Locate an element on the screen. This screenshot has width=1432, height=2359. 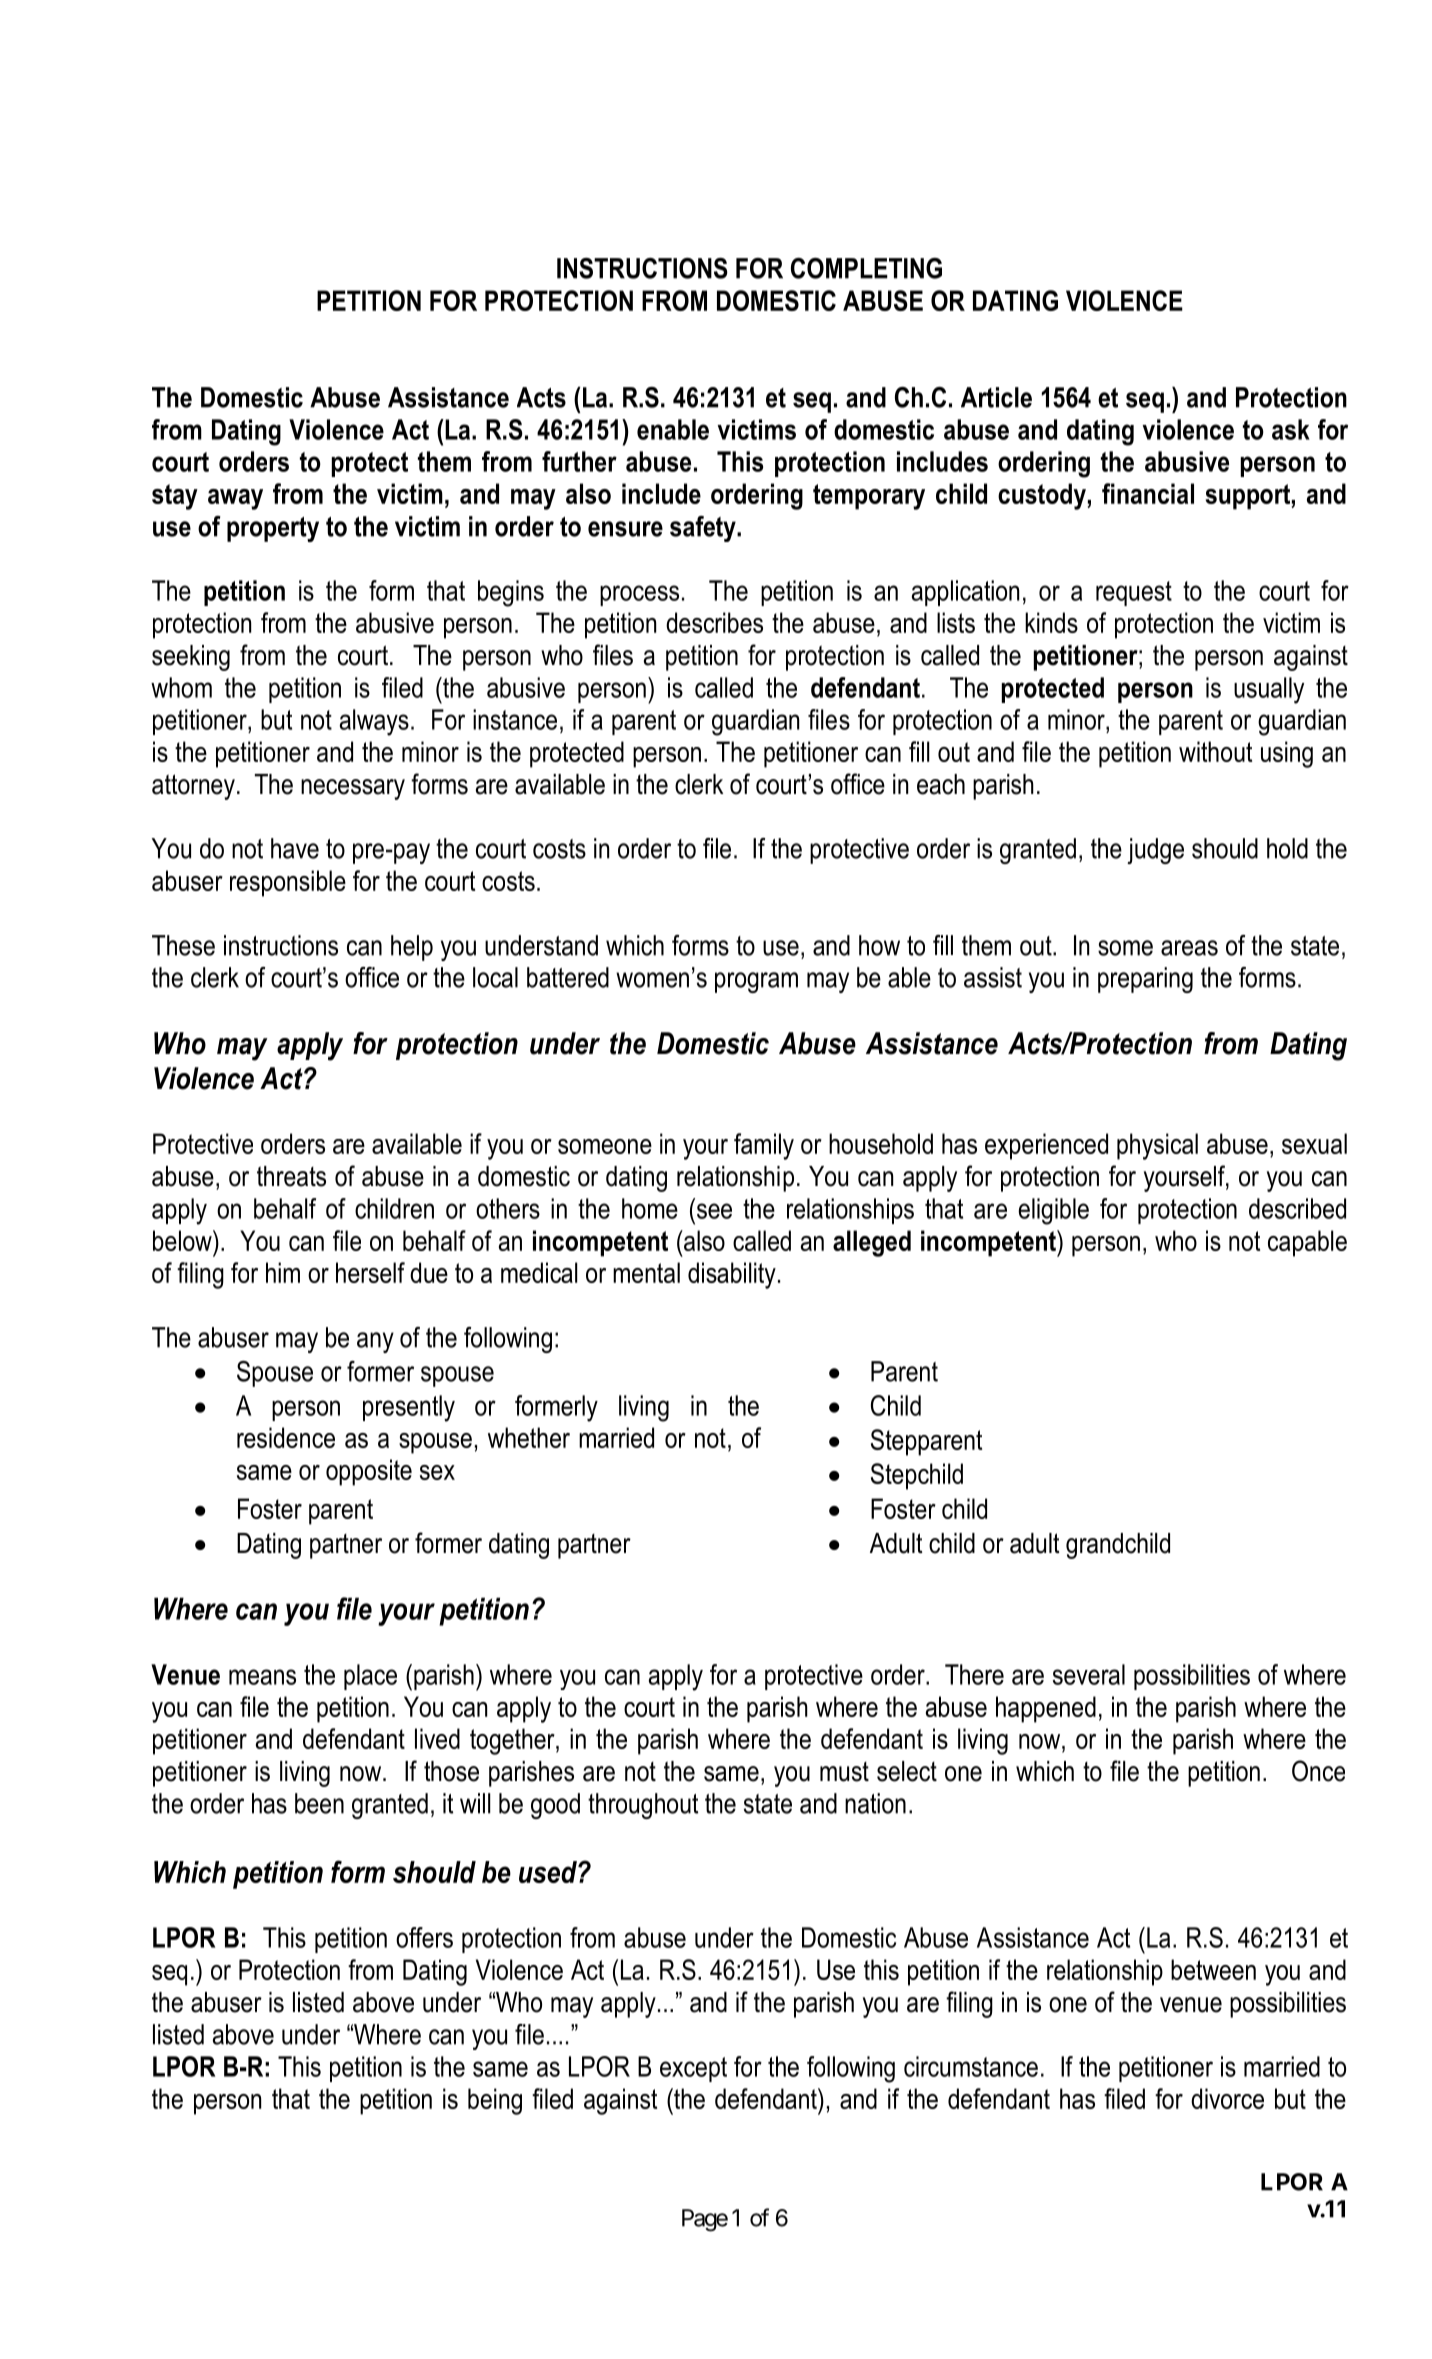
except is located at coordinates (693, 2069).
